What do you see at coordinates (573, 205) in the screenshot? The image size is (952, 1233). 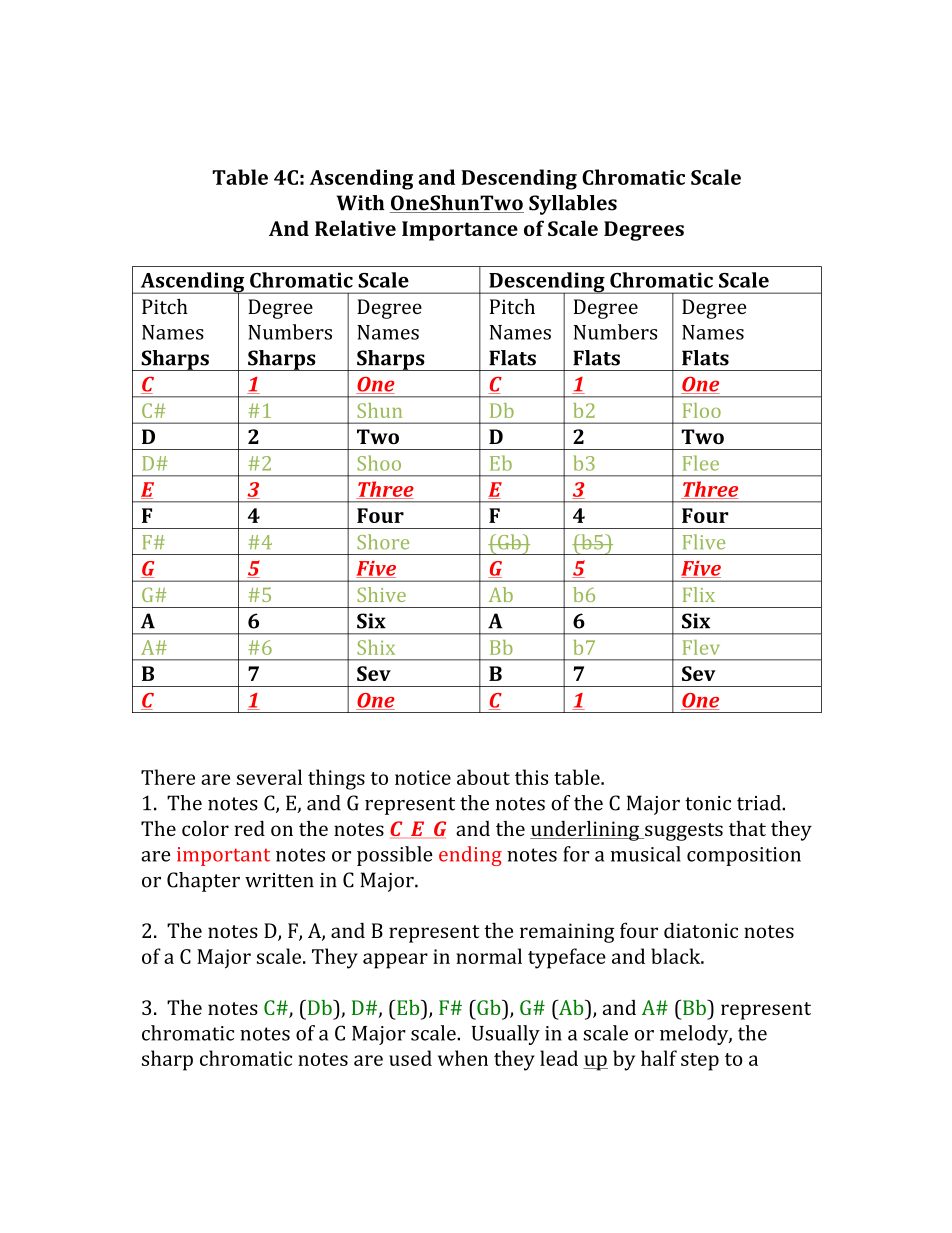 I see `Syllables` at bounding box center [573, 205].
